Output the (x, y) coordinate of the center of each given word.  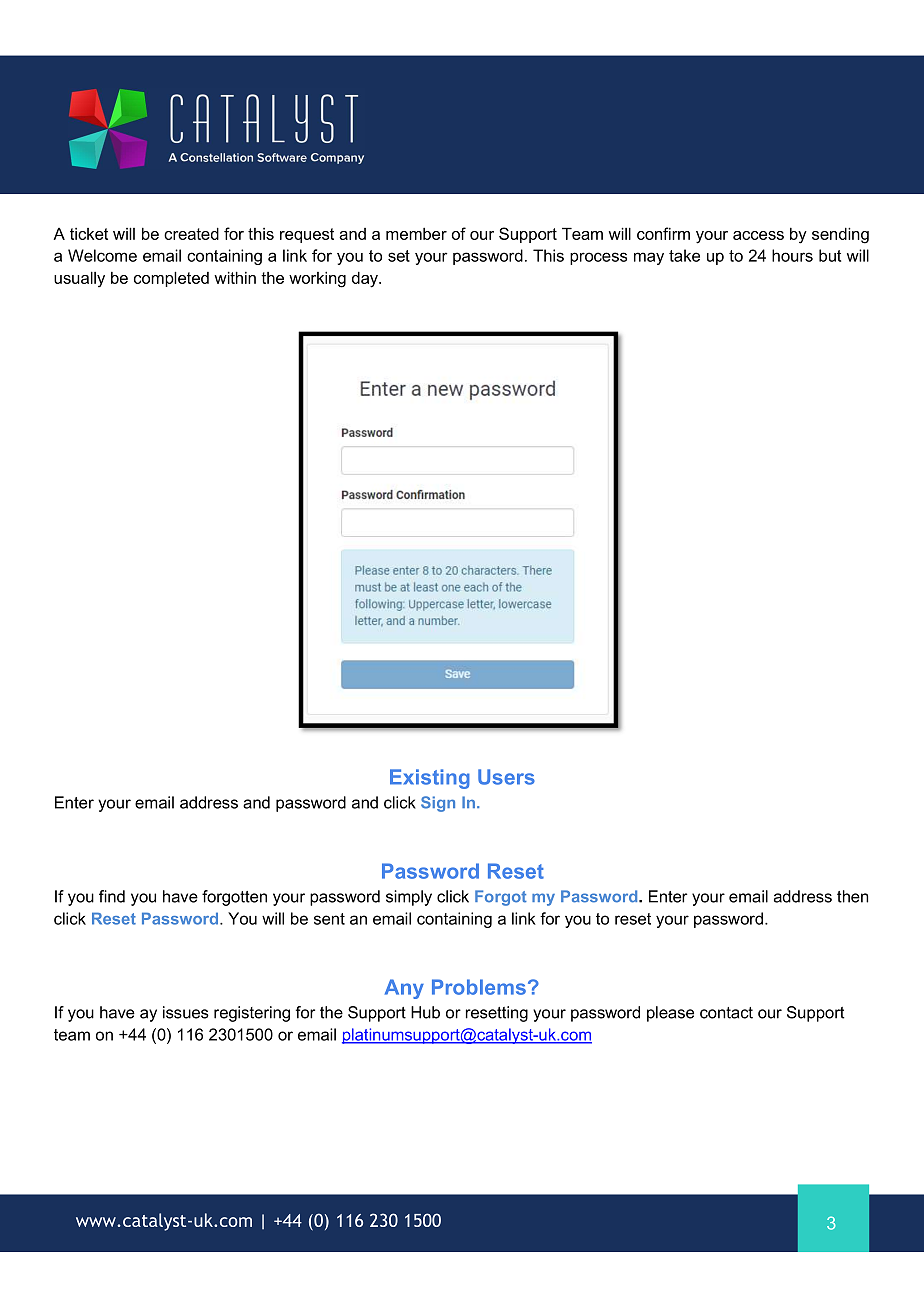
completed (171, 279)
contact (726, 1013)
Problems (479, 987)
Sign (438, 804)
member (416, 234)
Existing (430, 779)
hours (792, 255)
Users (506, 777)
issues (186, 1012)
